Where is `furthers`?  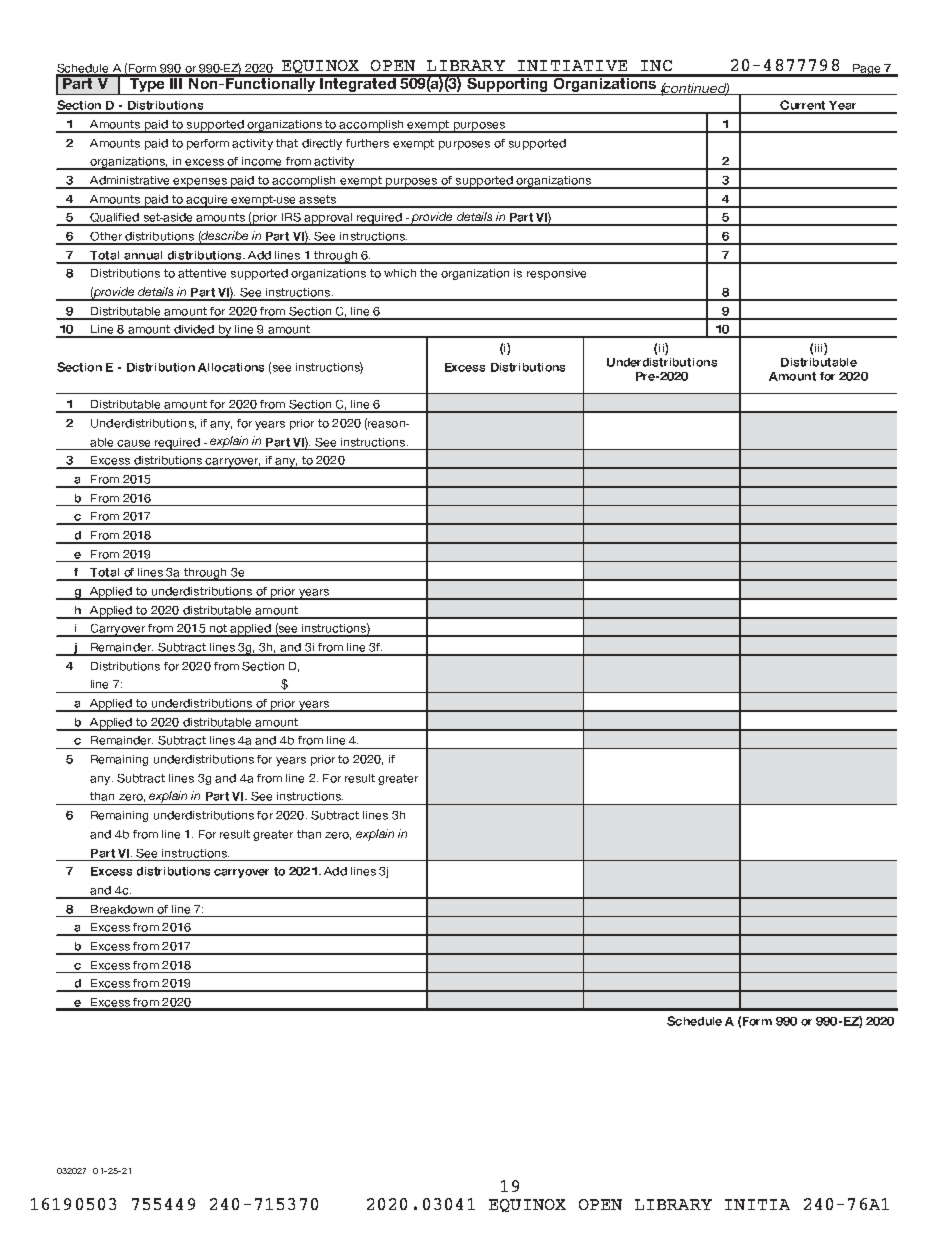 furthers is located at coordinates (367, 143).
